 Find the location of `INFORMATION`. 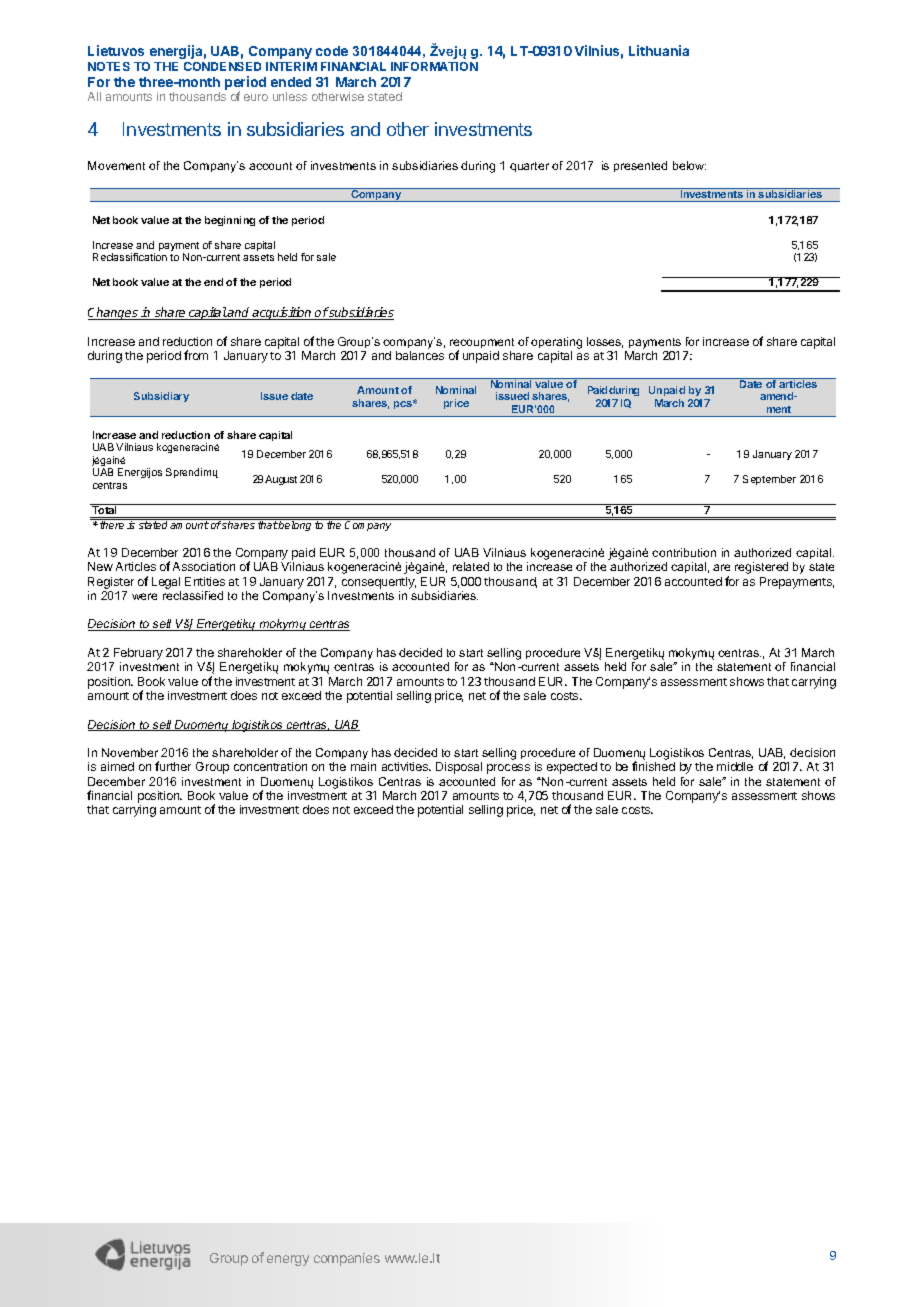

INFORMATION is located at coordinates (434, 66).
